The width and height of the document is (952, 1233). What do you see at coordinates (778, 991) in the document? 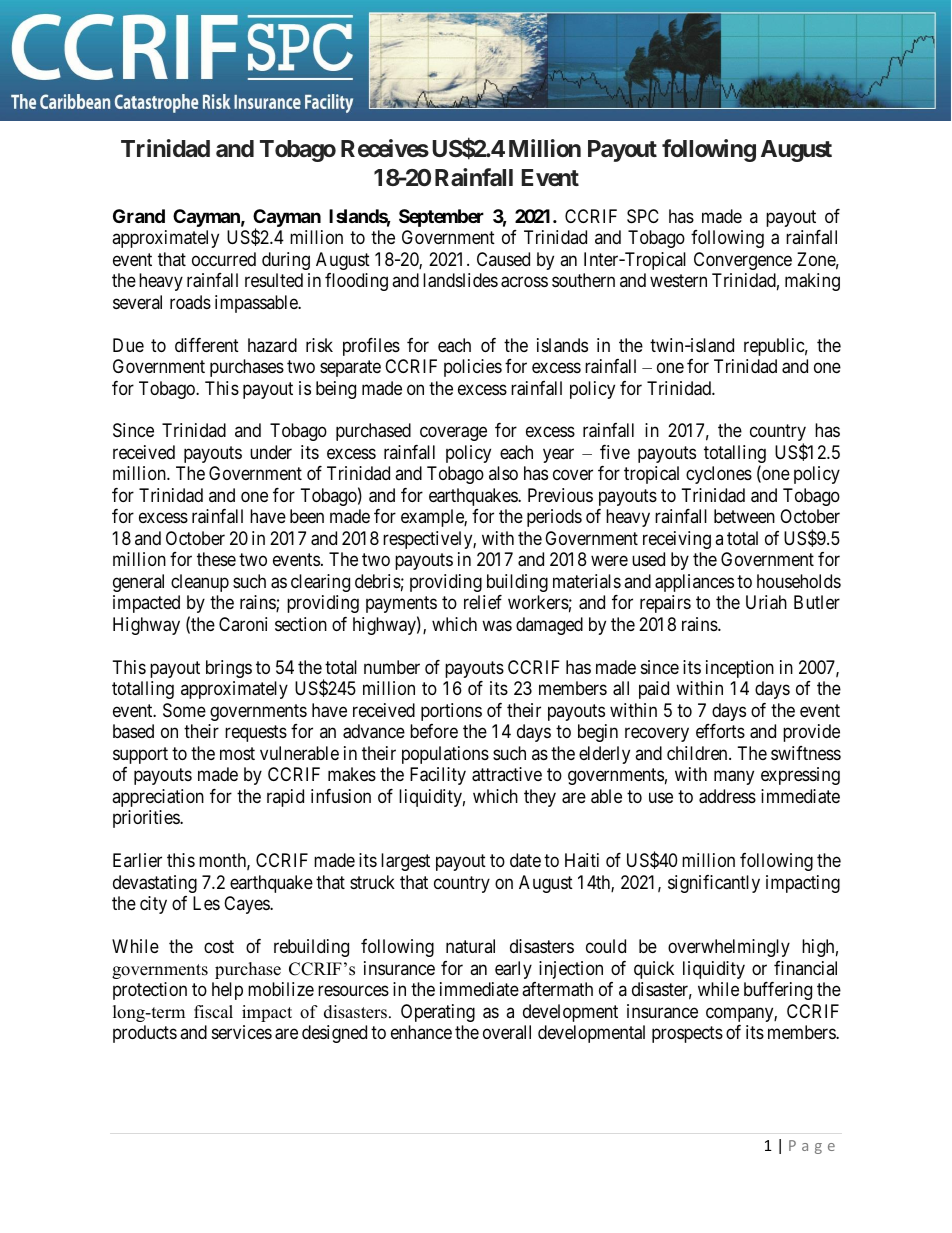
I see `buffering` at bounding box center [778, 991].
